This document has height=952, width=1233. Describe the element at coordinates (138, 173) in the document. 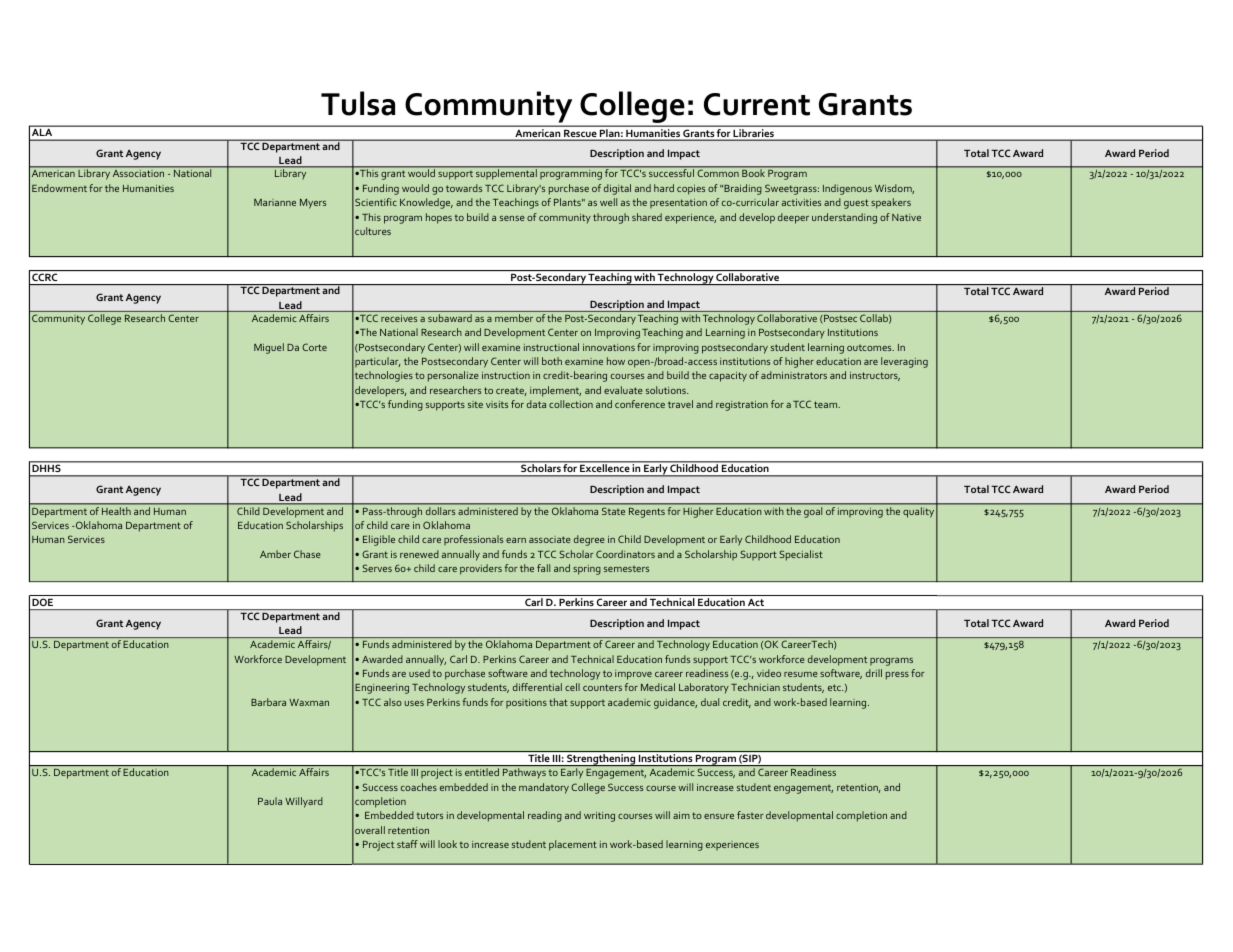

I see `Association` at that location.
